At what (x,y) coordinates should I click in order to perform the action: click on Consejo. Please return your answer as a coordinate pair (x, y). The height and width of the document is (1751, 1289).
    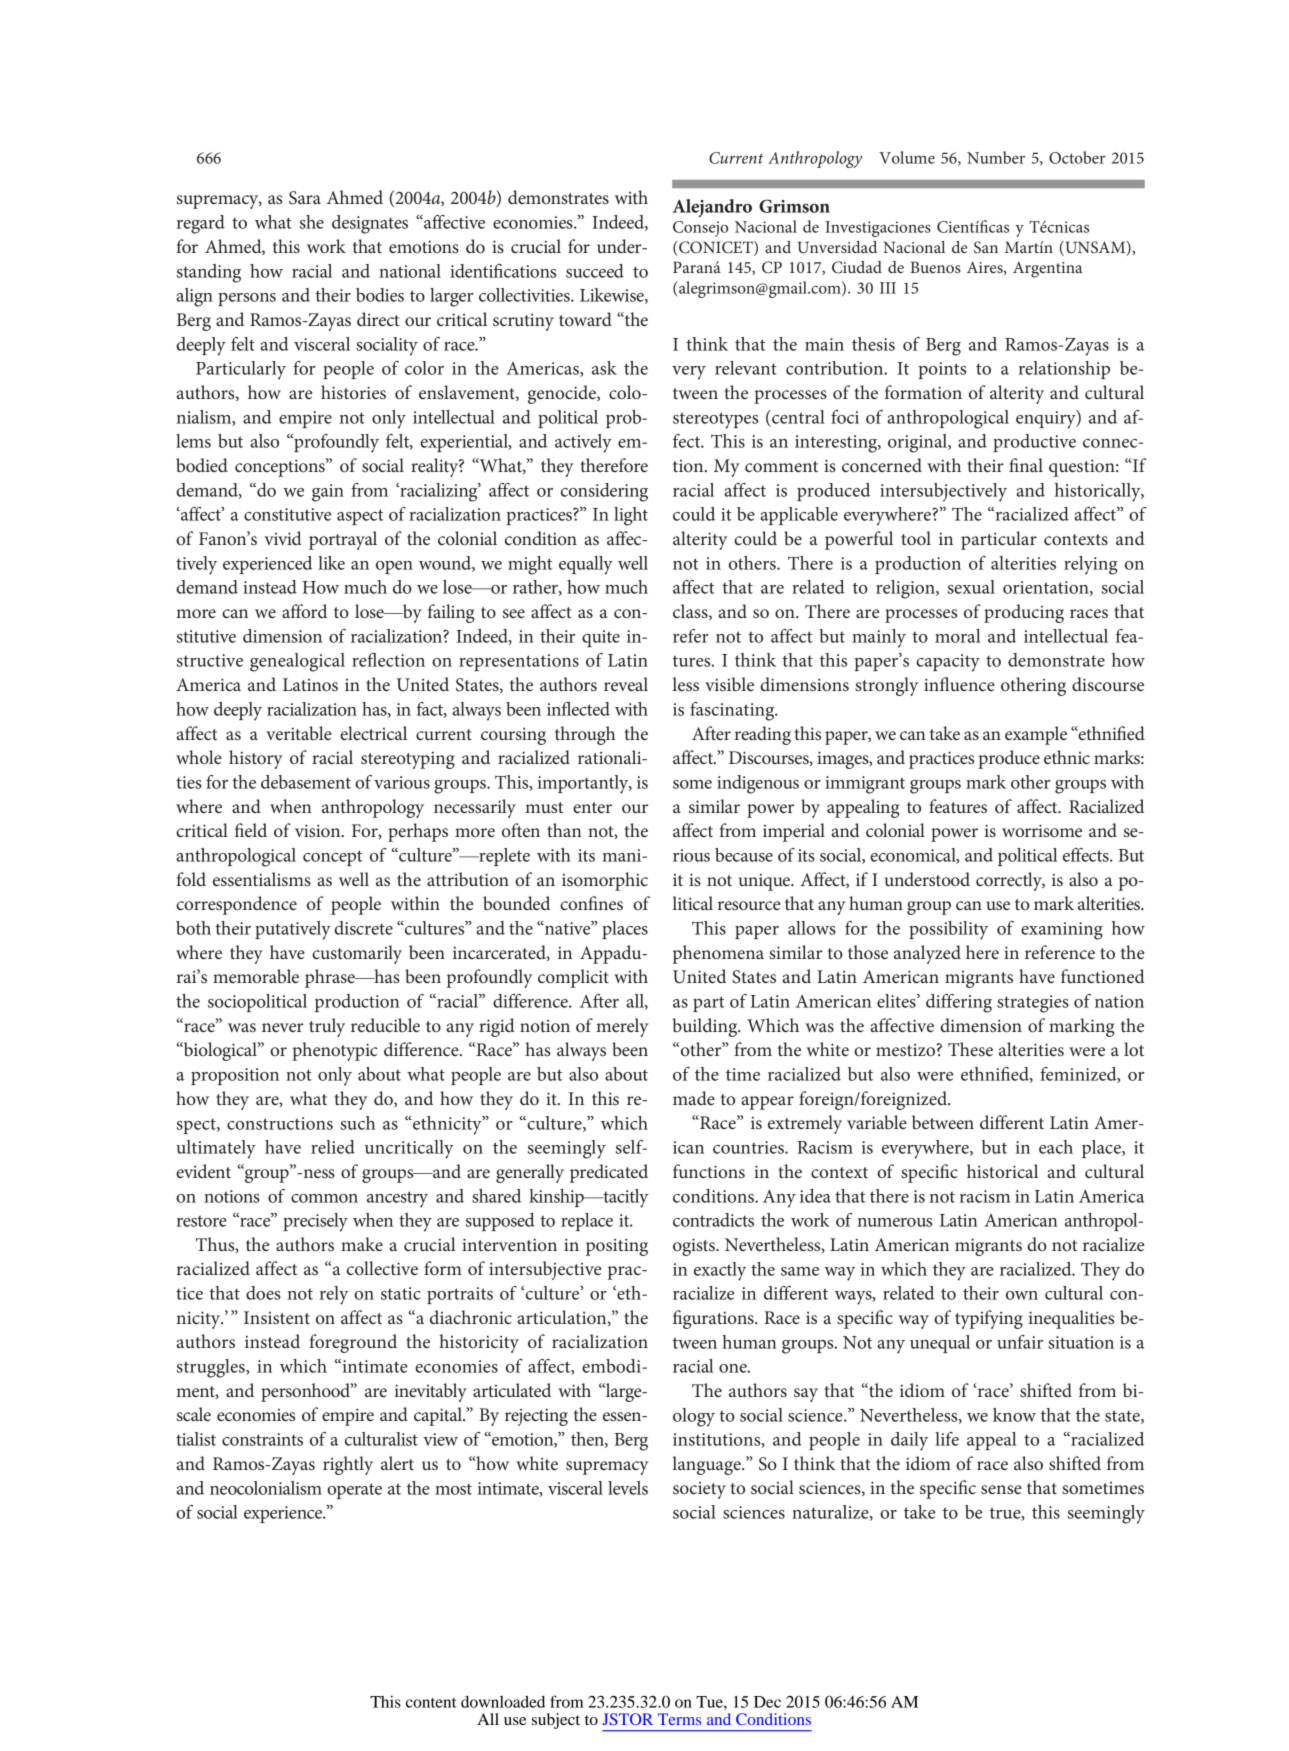
    Looking at the image, I should click on (700, 229).
